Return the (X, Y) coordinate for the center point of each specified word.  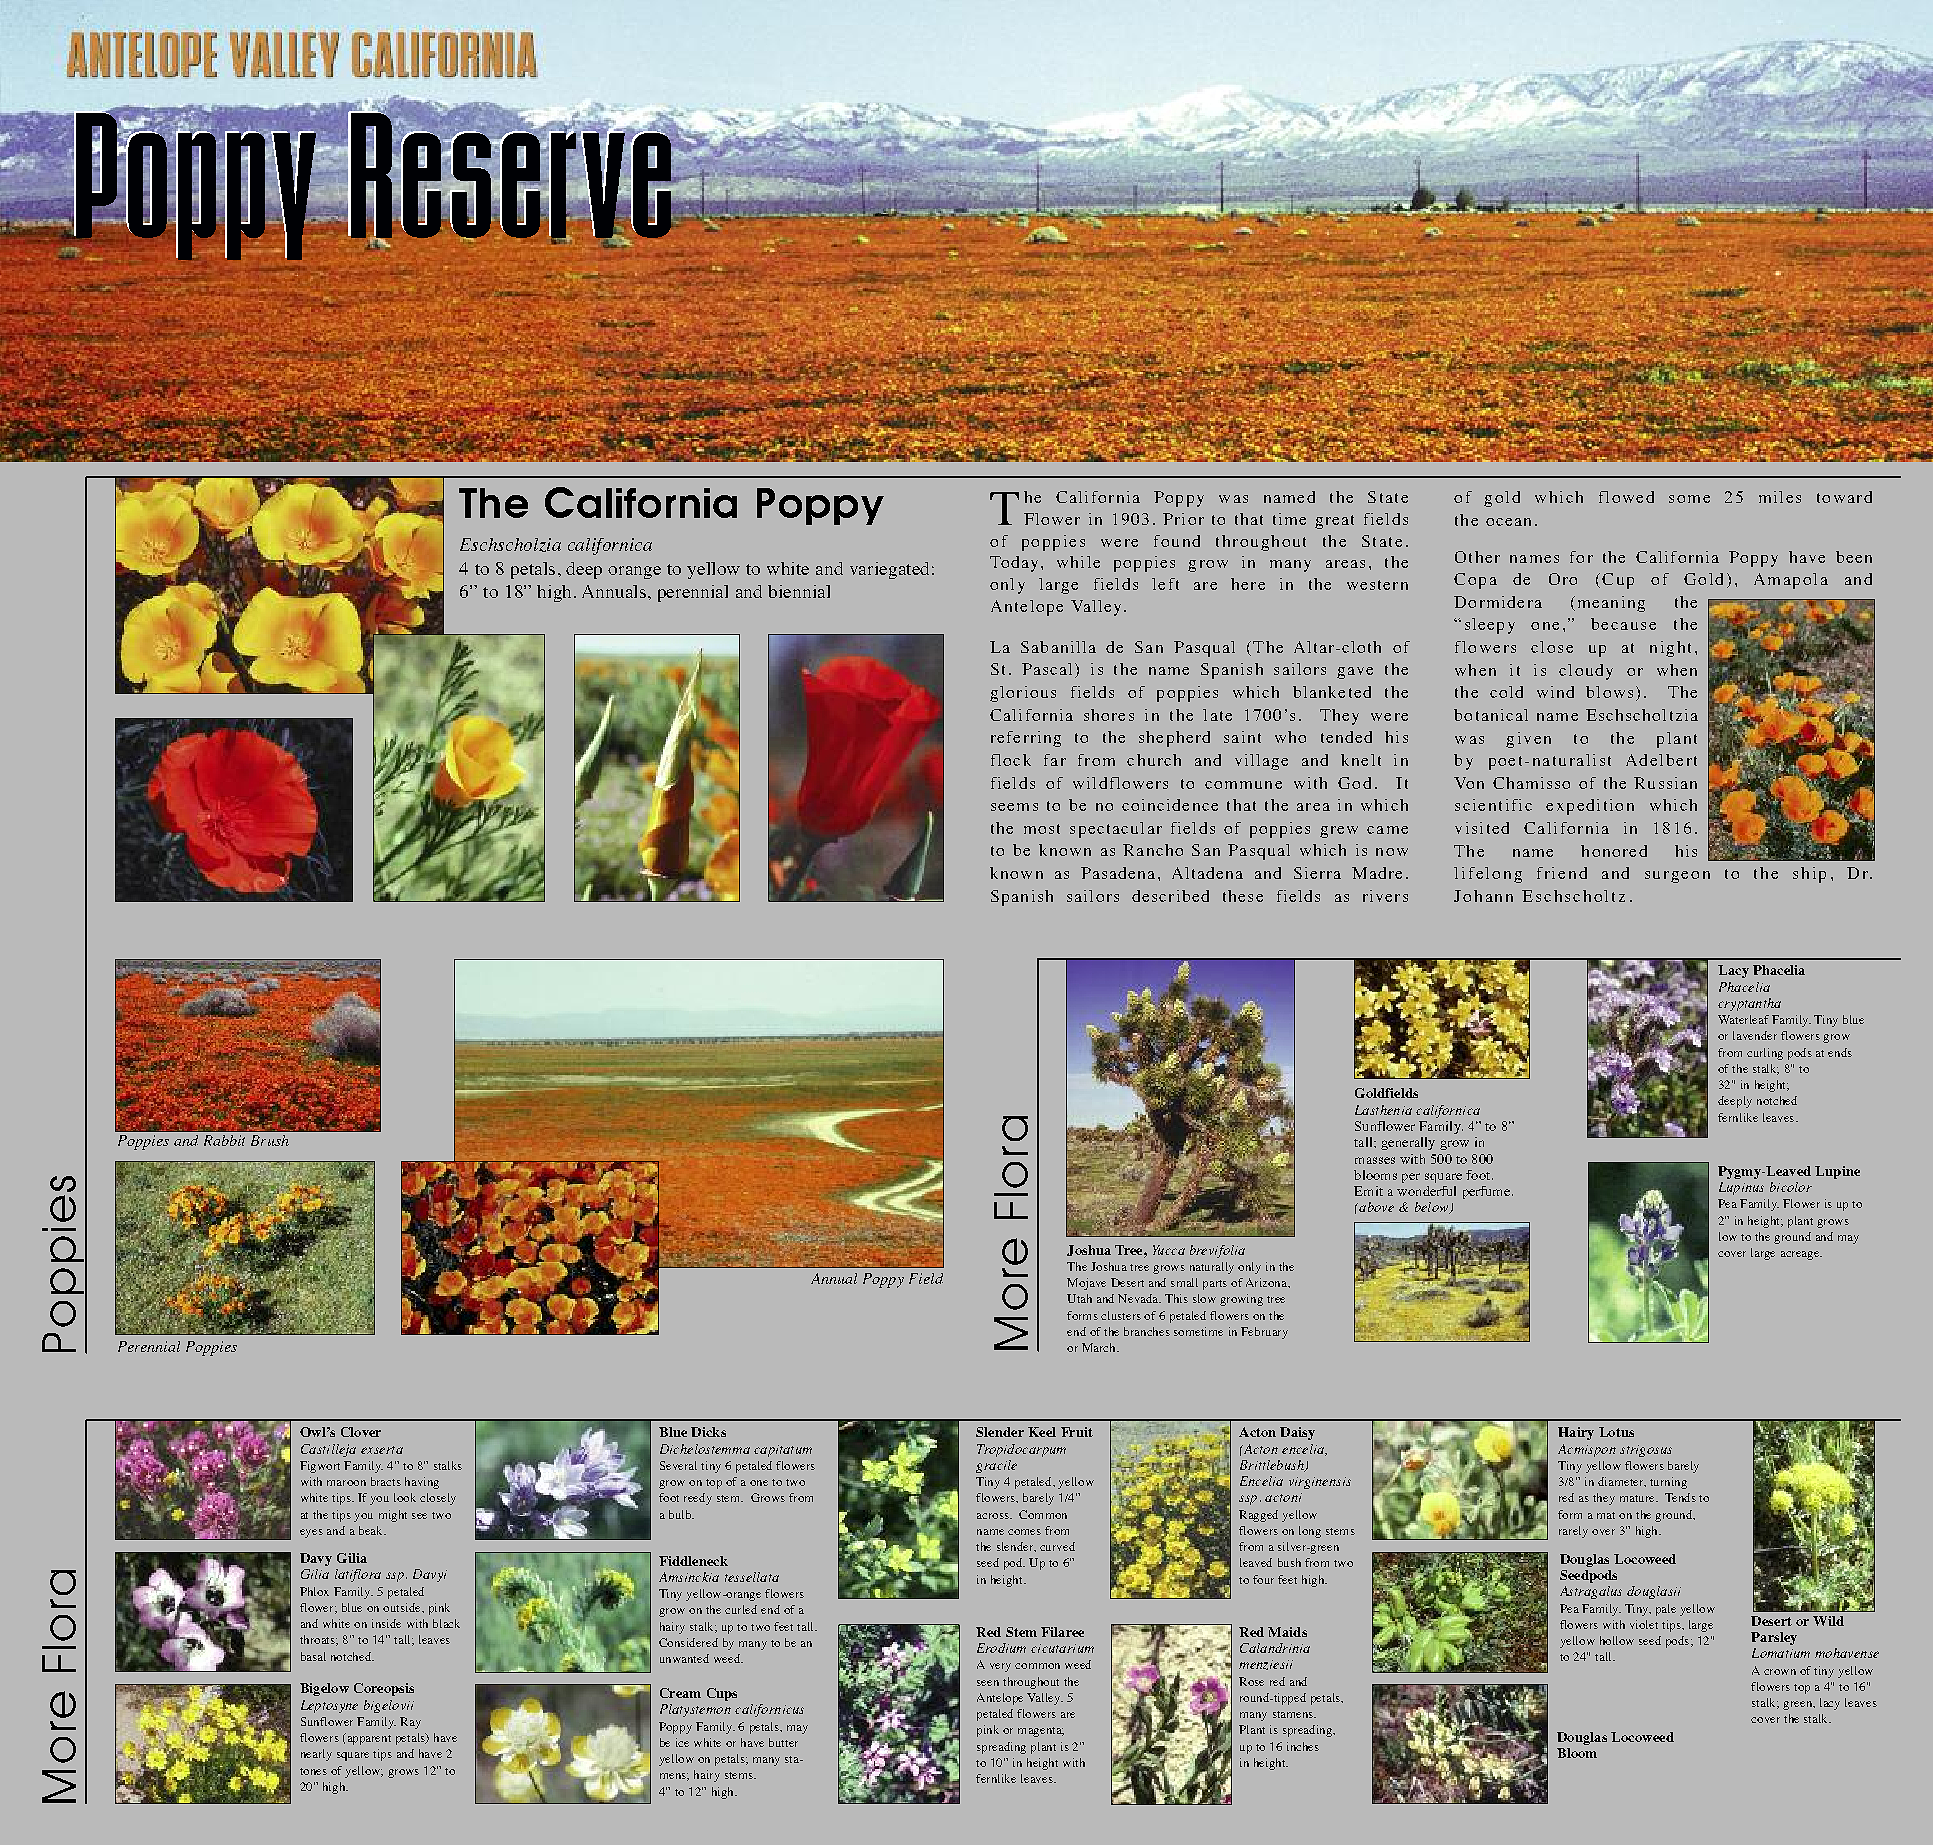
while (1078, 562)
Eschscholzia (510, 545)
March (1100, 1347)
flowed (1626, 497)
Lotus (1616, 1432)
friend (1562, 873)
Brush (270, 1140)
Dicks (708, 1432)
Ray (410, 1723)
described (1170, 896)
